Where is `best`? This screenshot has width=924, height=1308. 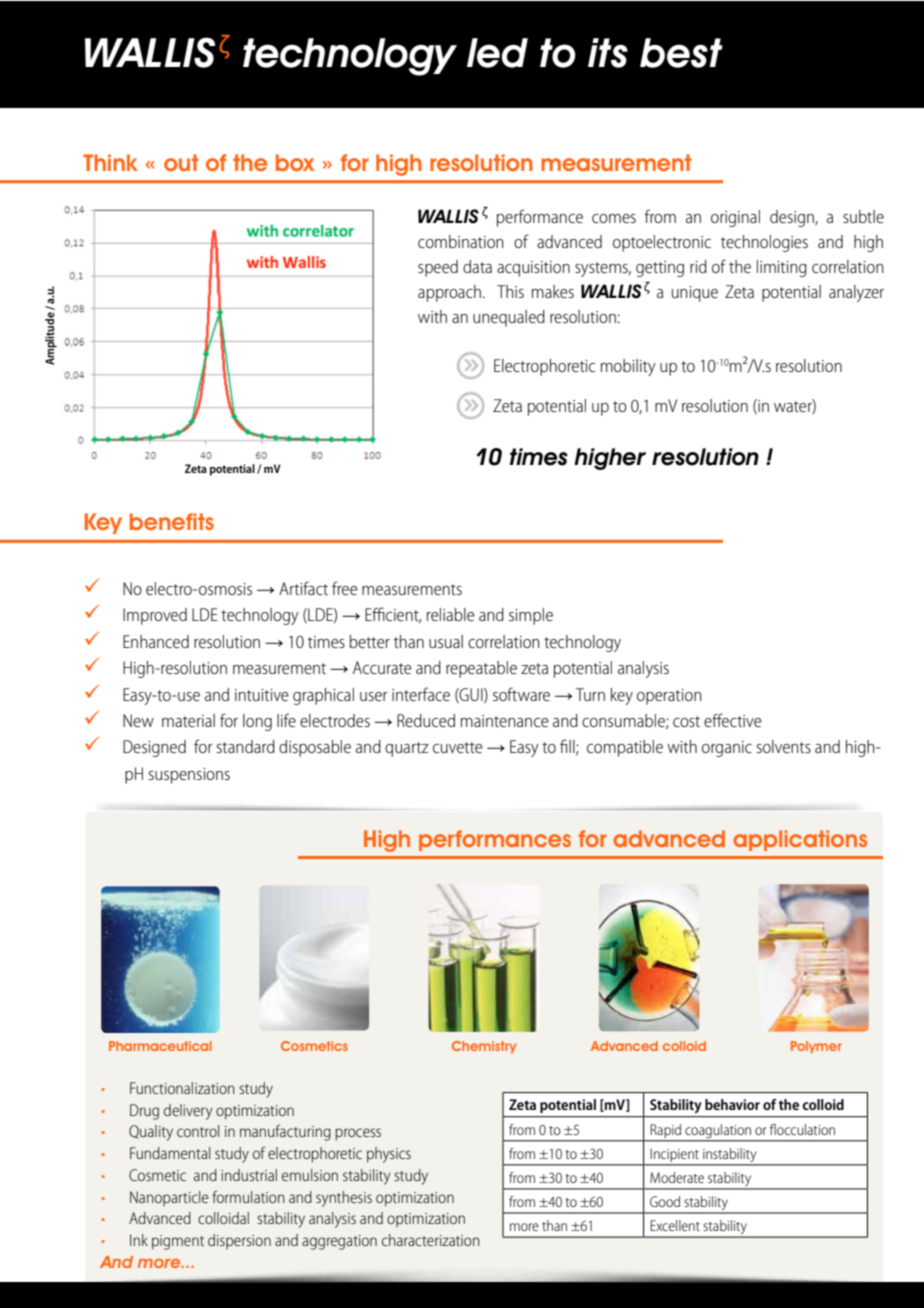 best is located at coordinates (681, 53).
